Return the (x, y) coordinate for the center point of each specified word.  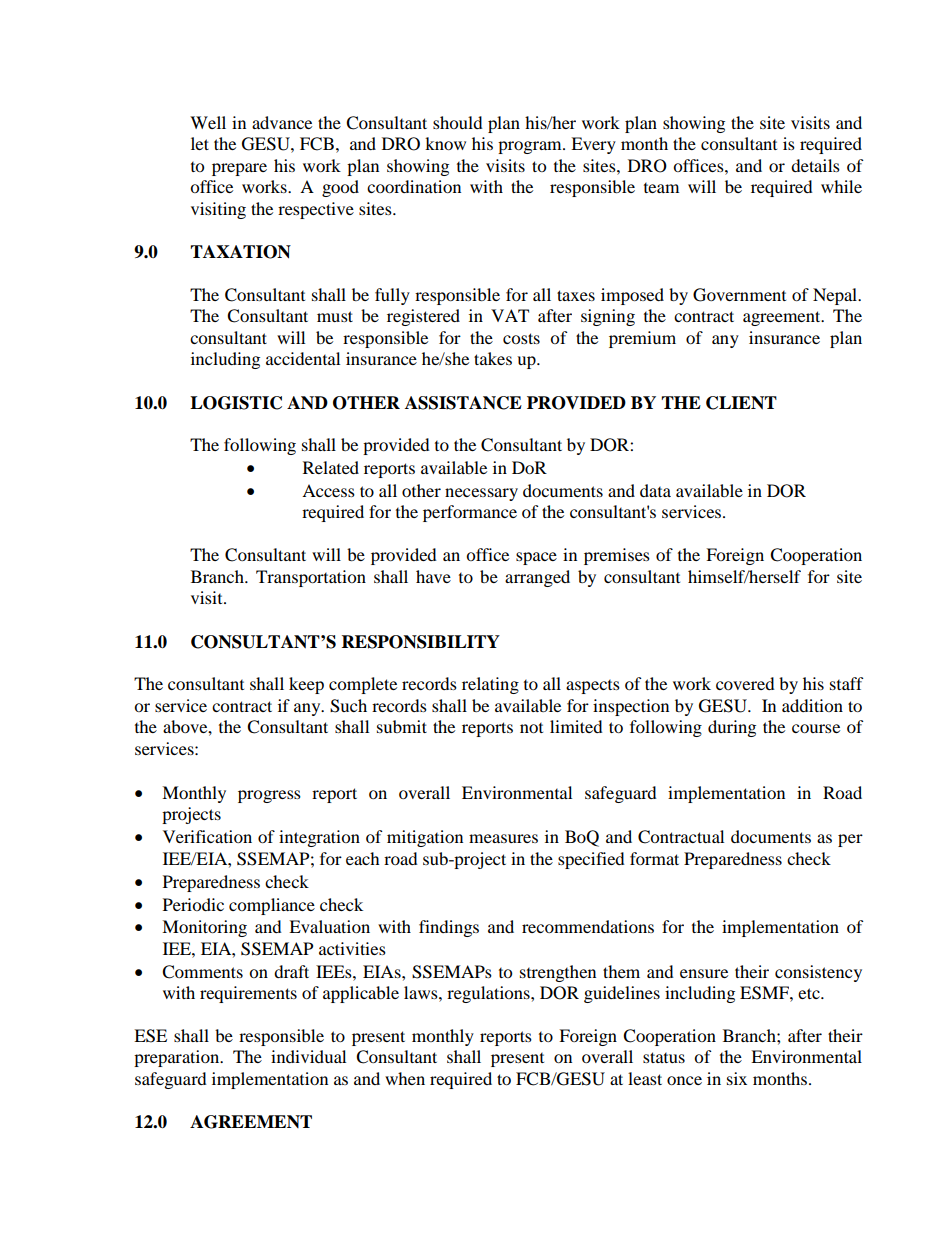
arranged (537, 578)
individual (308, 1056)
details (815, 165)
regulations (489, 994)
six (737, 1078)
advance (282, 122)
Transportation (311, 578)
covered (745, 683)
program (531, 147)
